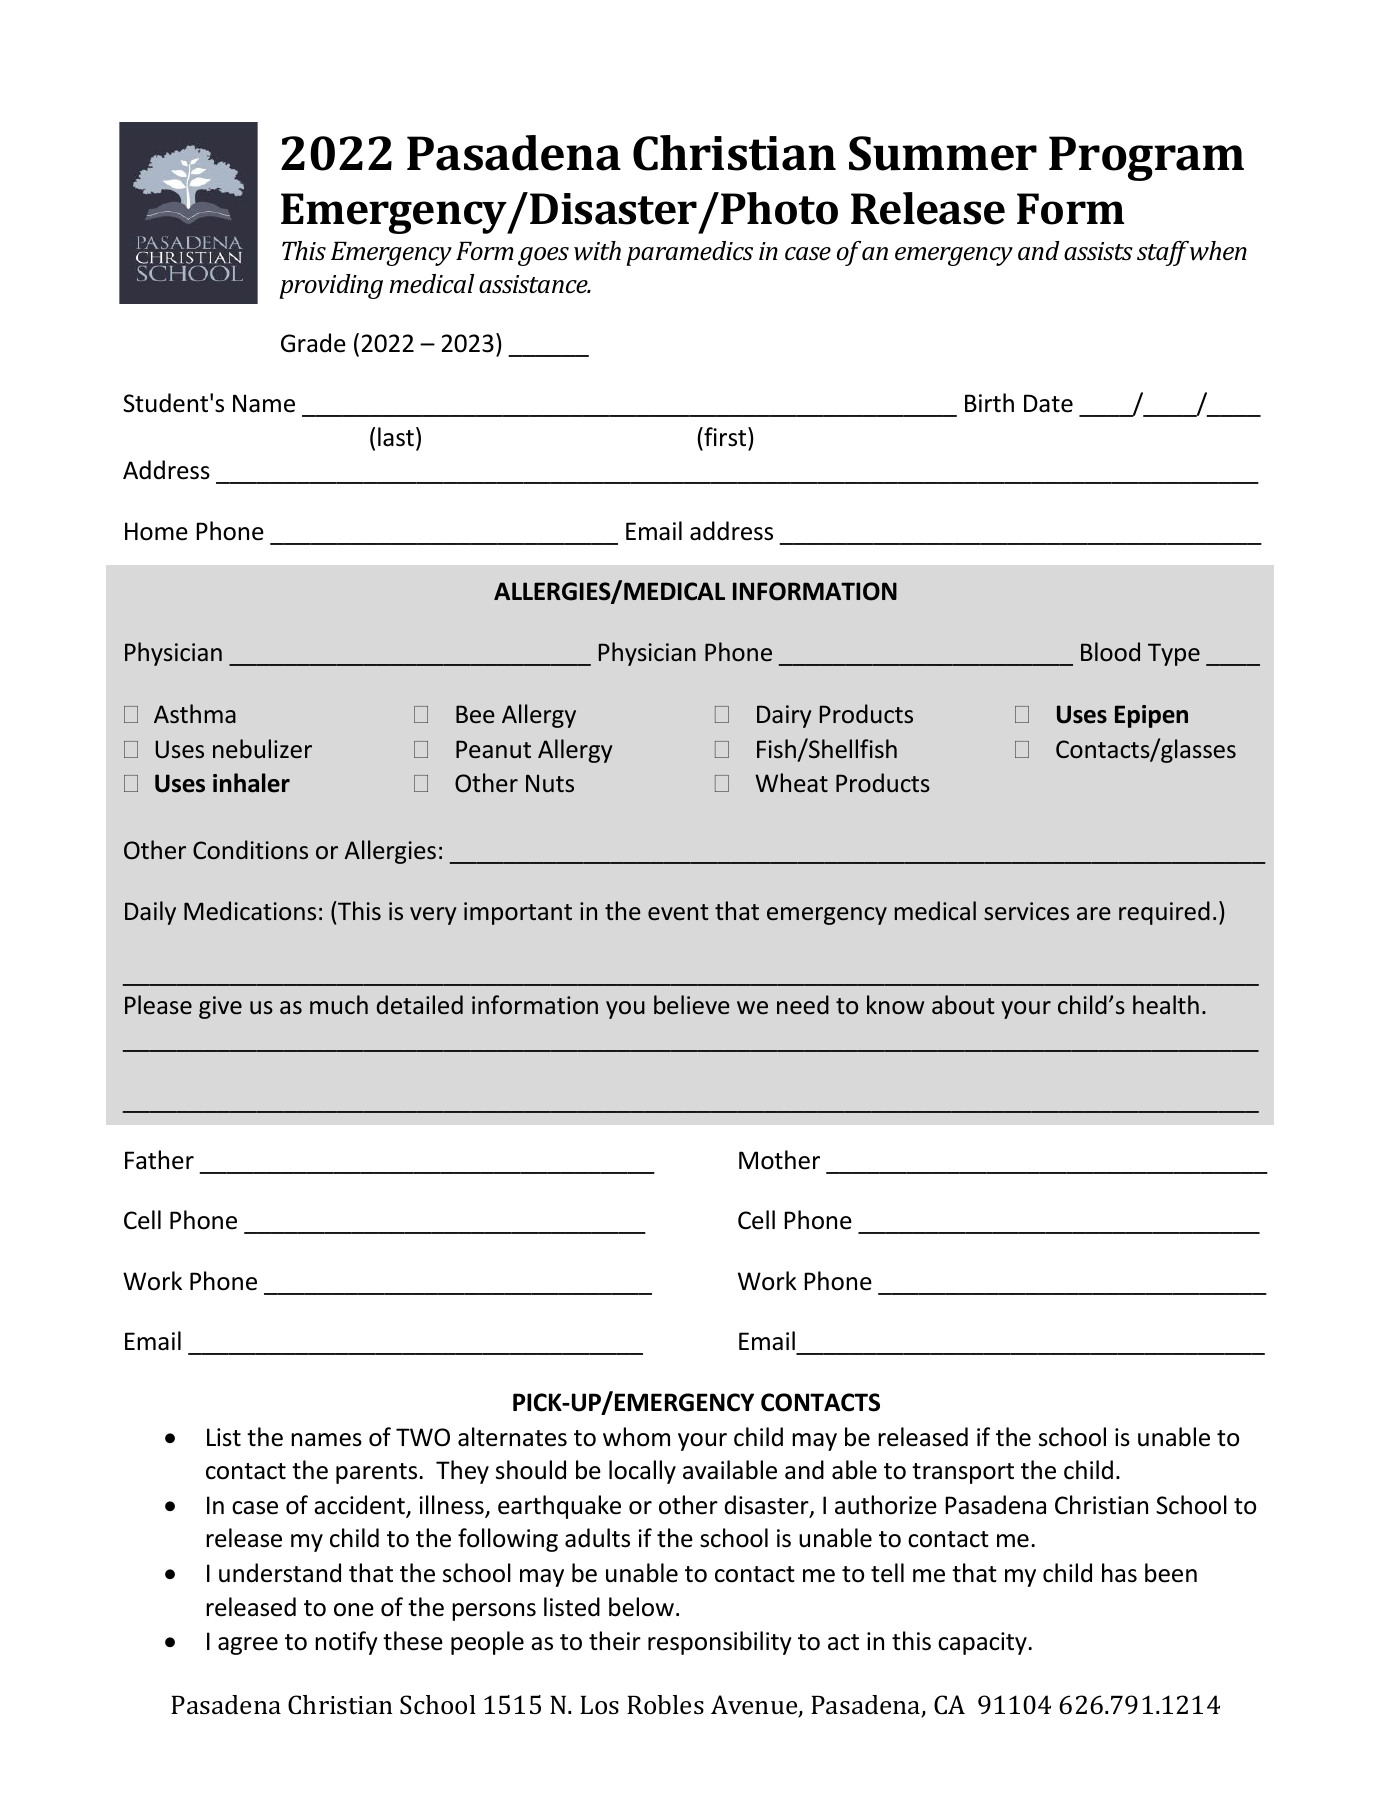 The width and height of the document is (1392, 1802). Describe the element at coordinates (963, 1473) in the document. I see `transport` at that location.
